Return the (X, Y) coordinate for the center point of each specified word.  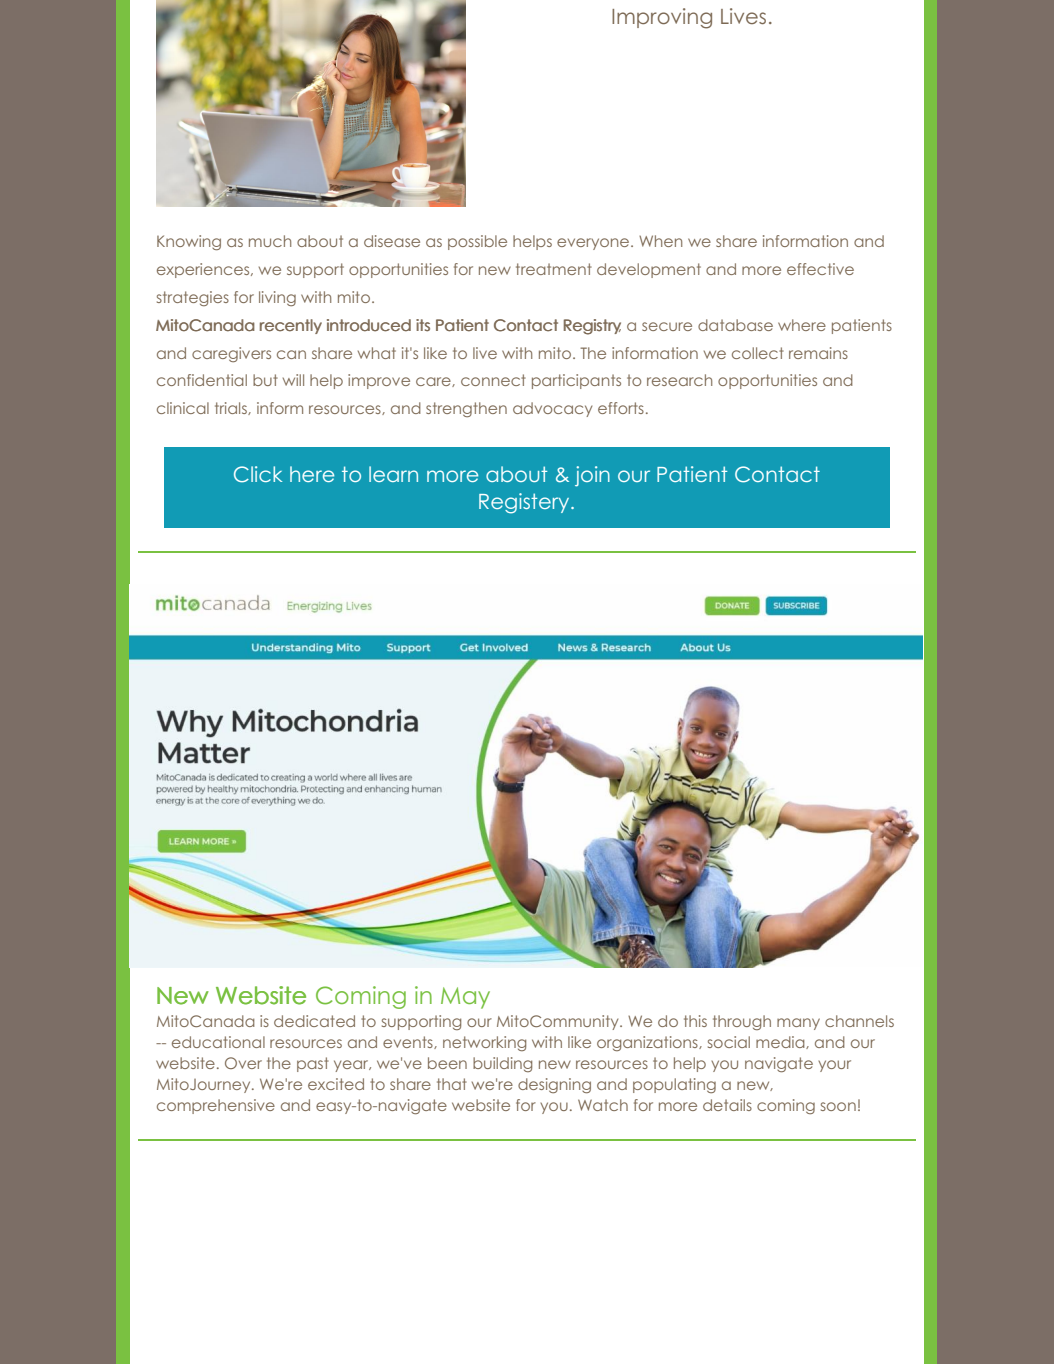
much (270, 241)
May (465, 998)
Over (243, 1063)
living (277, 298)
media (781, 1042)
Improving (662, 18)
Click (258, 474)
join (592, 476)
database (735, 325)
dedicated (314, 1021)
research (679, 380)
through (742, 1022)
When (660, 241)
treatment (554, 269)
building (502, 1064)
